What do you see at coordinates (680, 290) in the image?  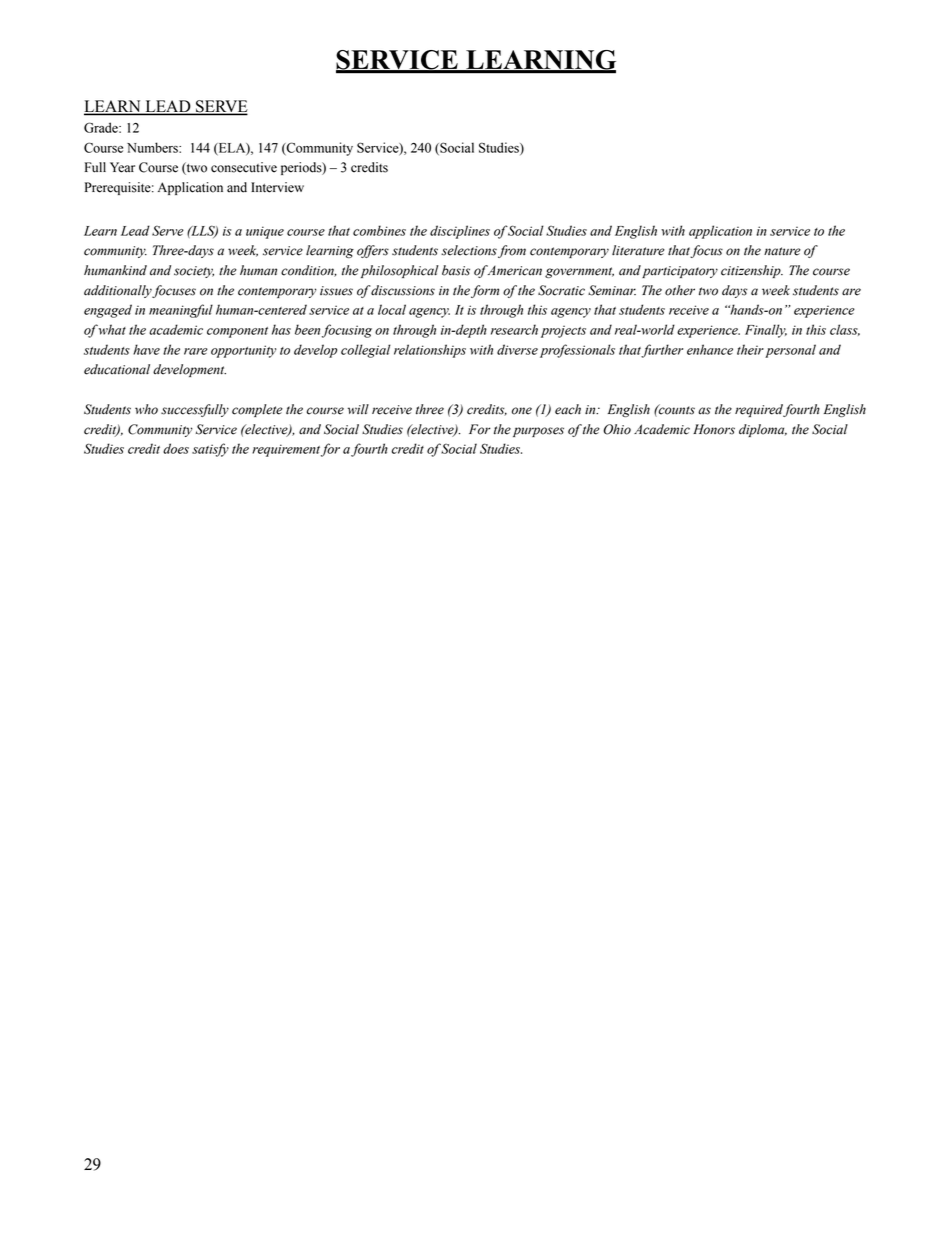 I see `other` at bounding box center [680, 290].
